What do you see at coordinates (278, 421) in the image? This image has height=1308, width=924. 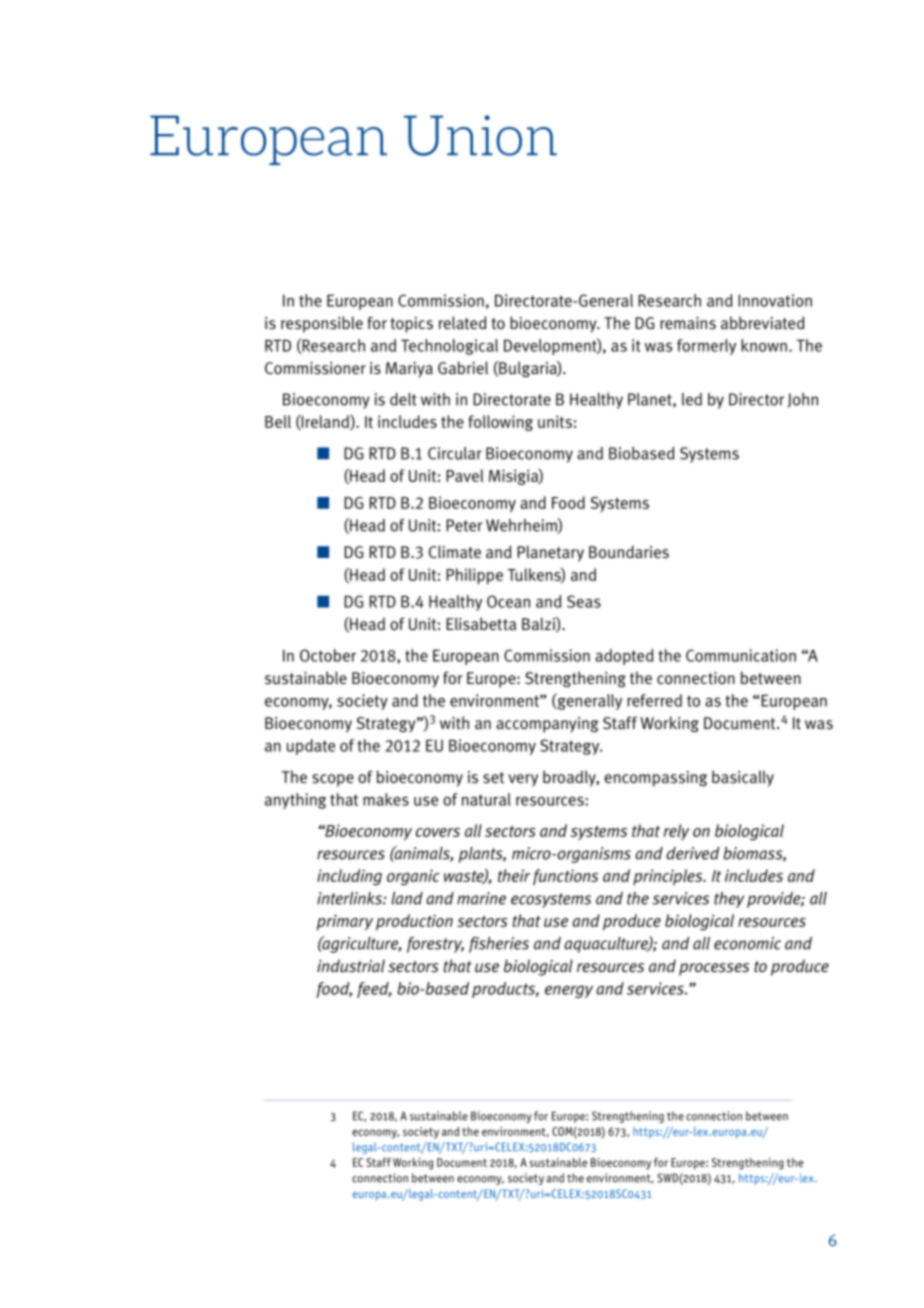 I see `Bell` at bounding box center [278, 421].
